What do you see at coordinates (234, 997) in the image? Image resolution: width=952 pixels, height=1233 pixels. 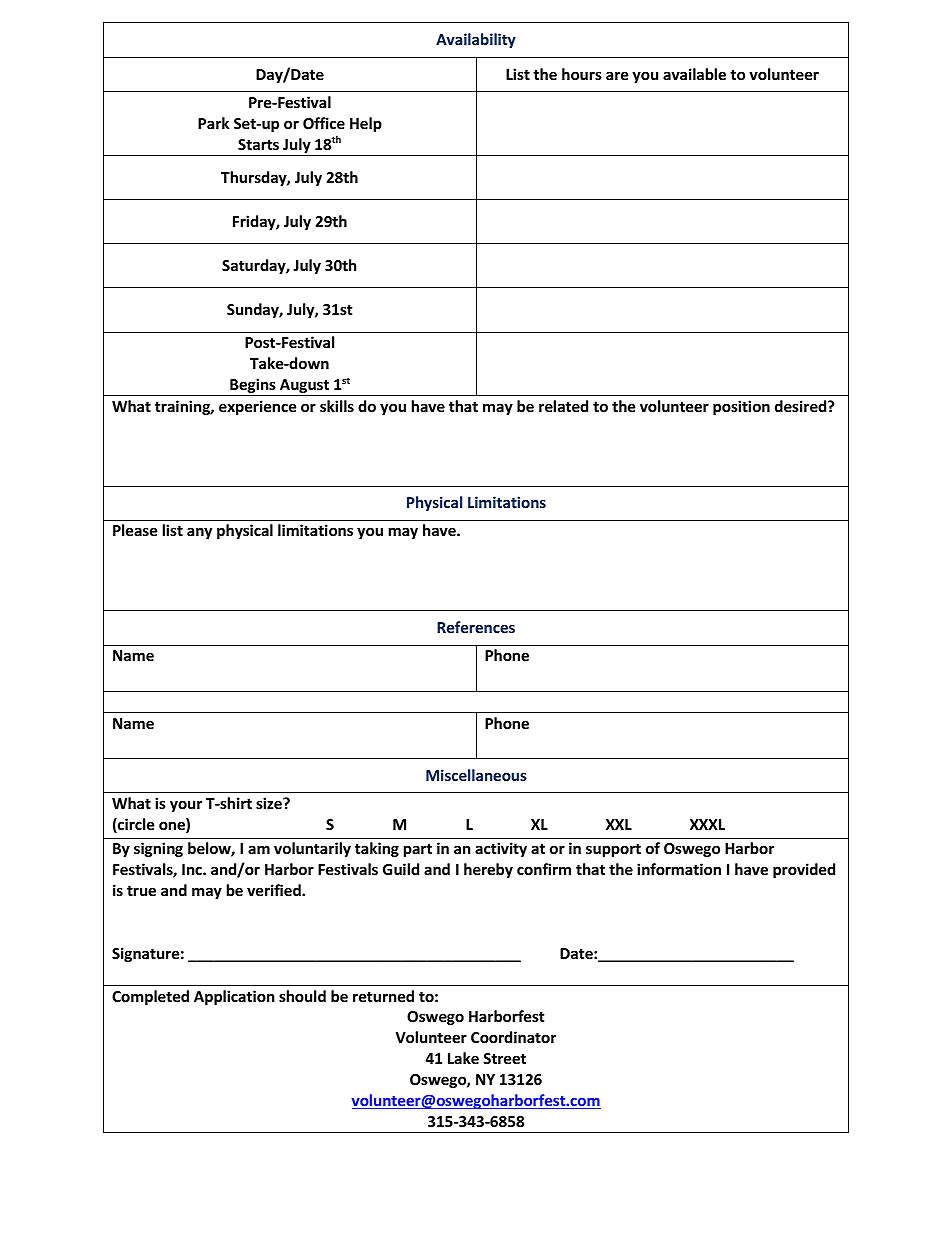 I see `Application` at bounding box center [234, 997].
